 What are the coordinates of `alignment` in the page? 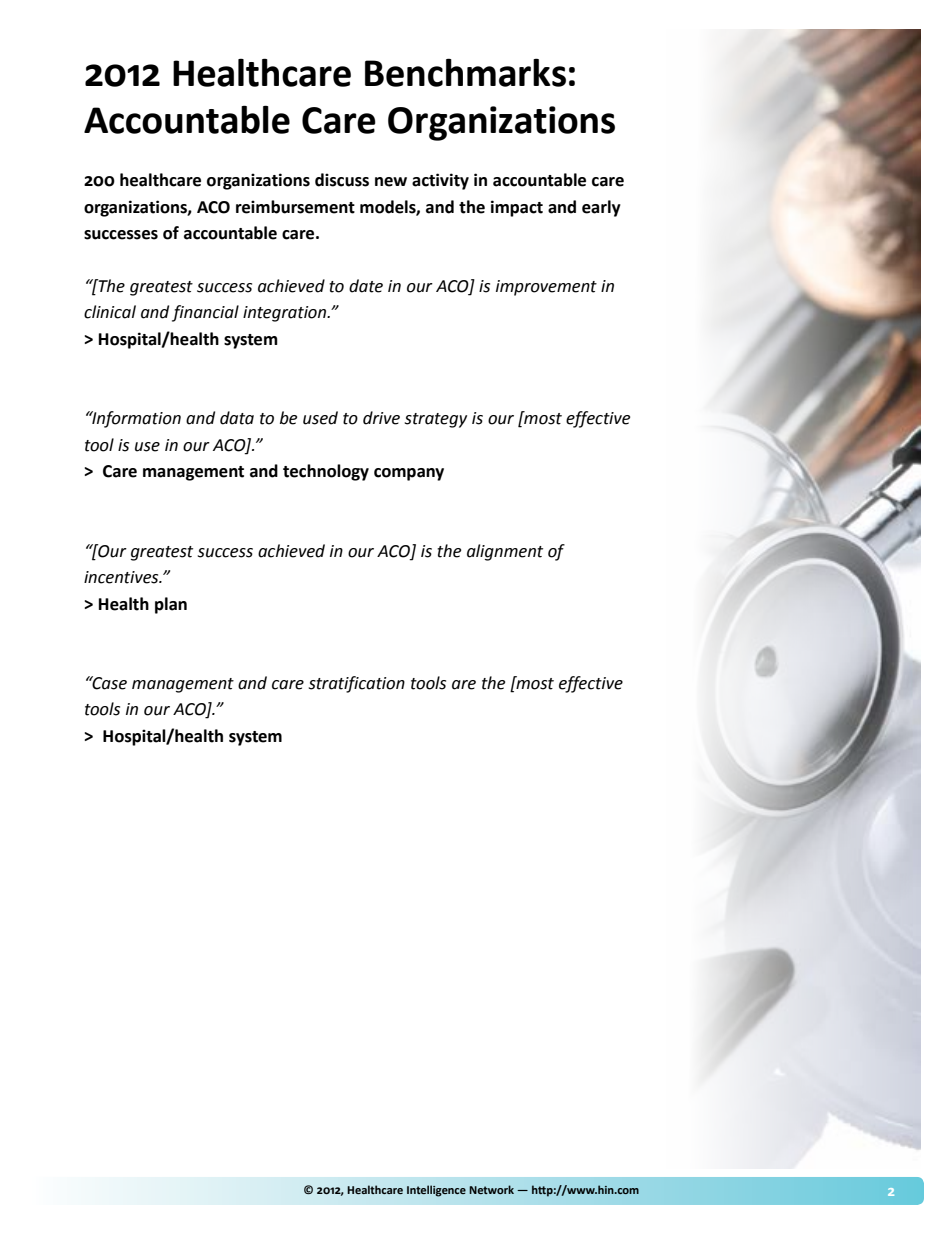 It's located at (505, 552).
